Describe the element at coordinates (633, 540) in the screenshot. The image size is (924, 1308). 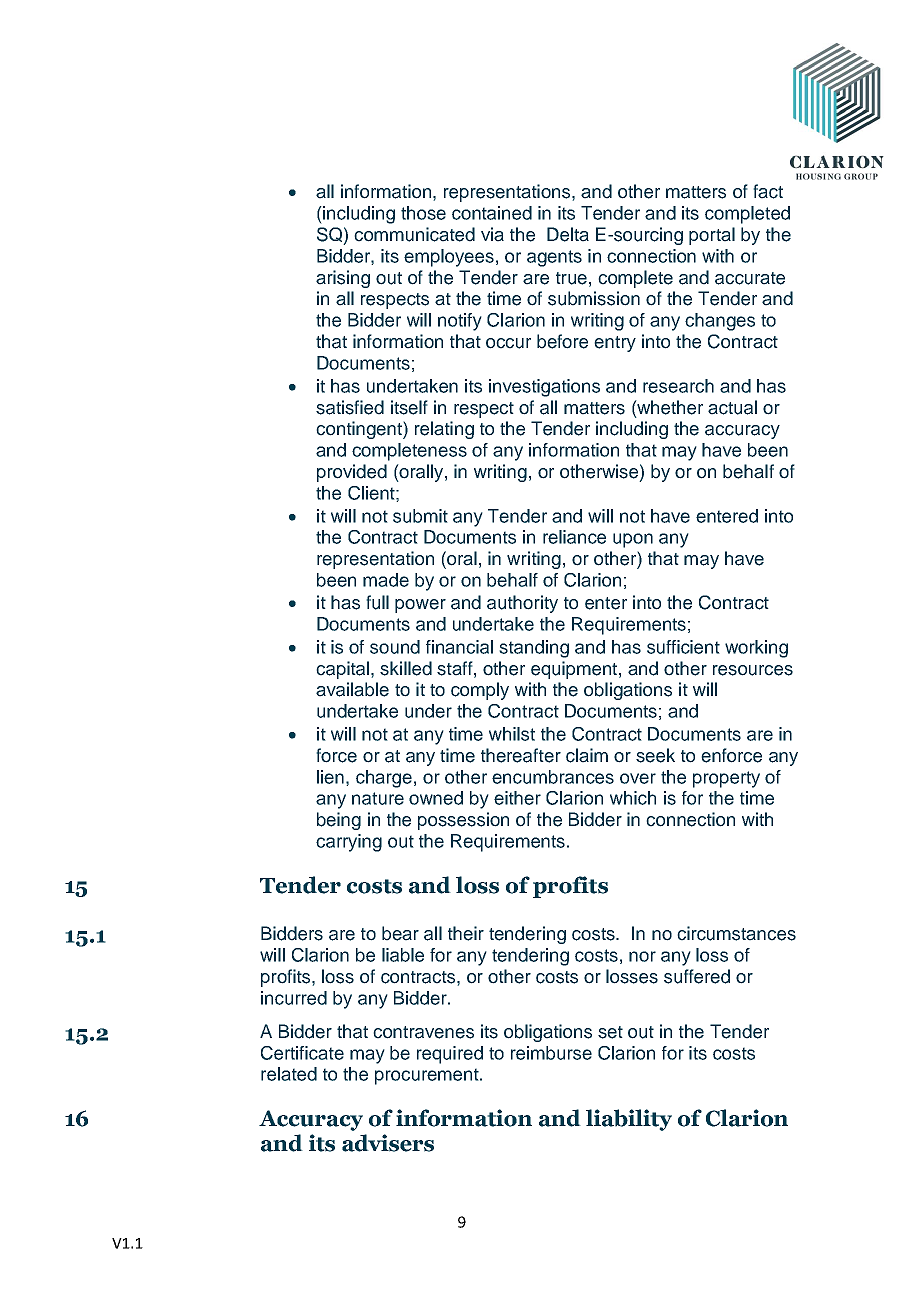
I see `upon` at that location.
